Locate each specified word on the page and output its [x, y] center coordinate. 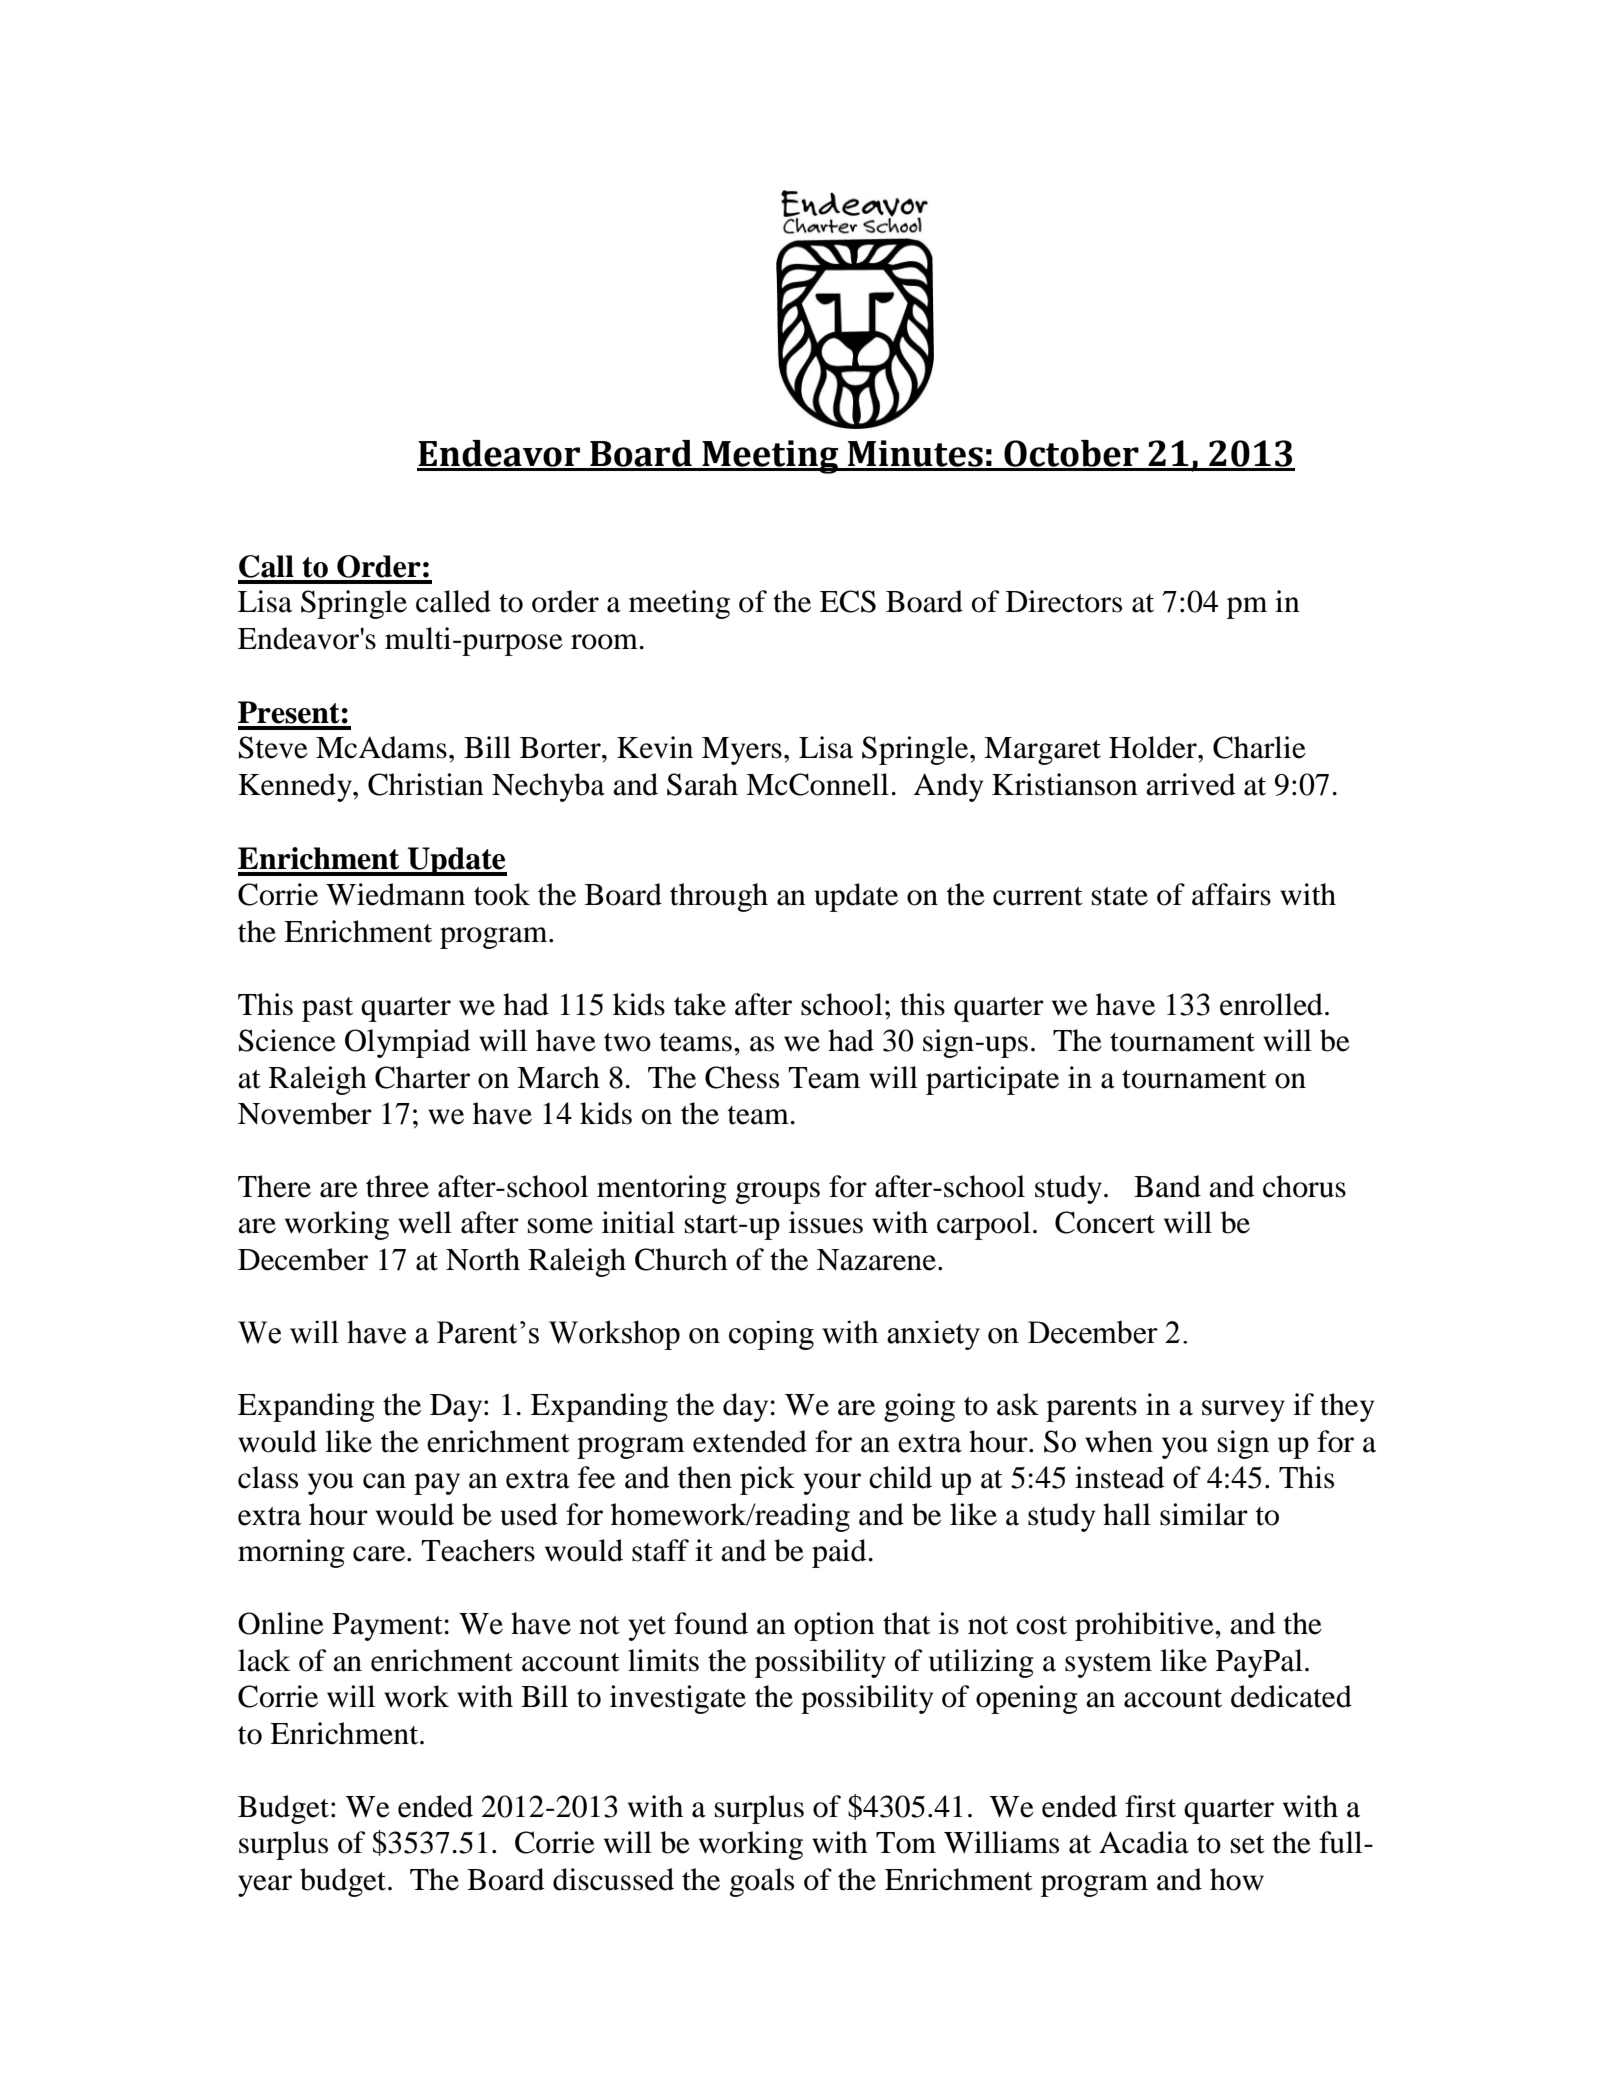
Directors [1064, 601]
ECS [848, 601]
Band [1167, 1186]
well [425, 1222]
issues [826, 1222]
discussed [613, 1879]
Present [289, 712]
